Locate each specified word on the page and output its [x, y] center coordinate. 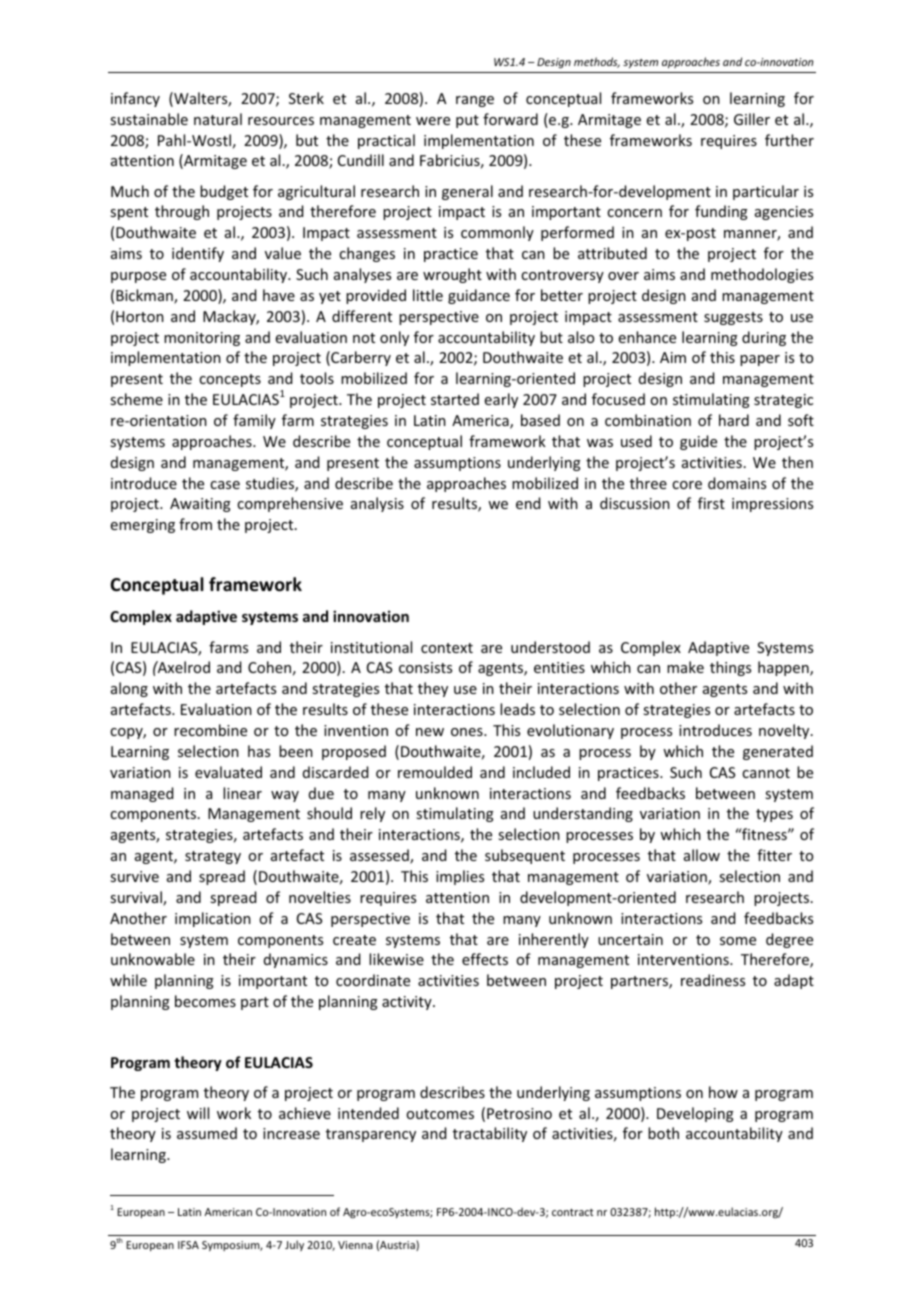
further [789, 140]
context [447, 648]
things [730, 668]
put [467, 121]
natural [218, 119]
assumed [207, 1133]
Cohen [269, 667]
